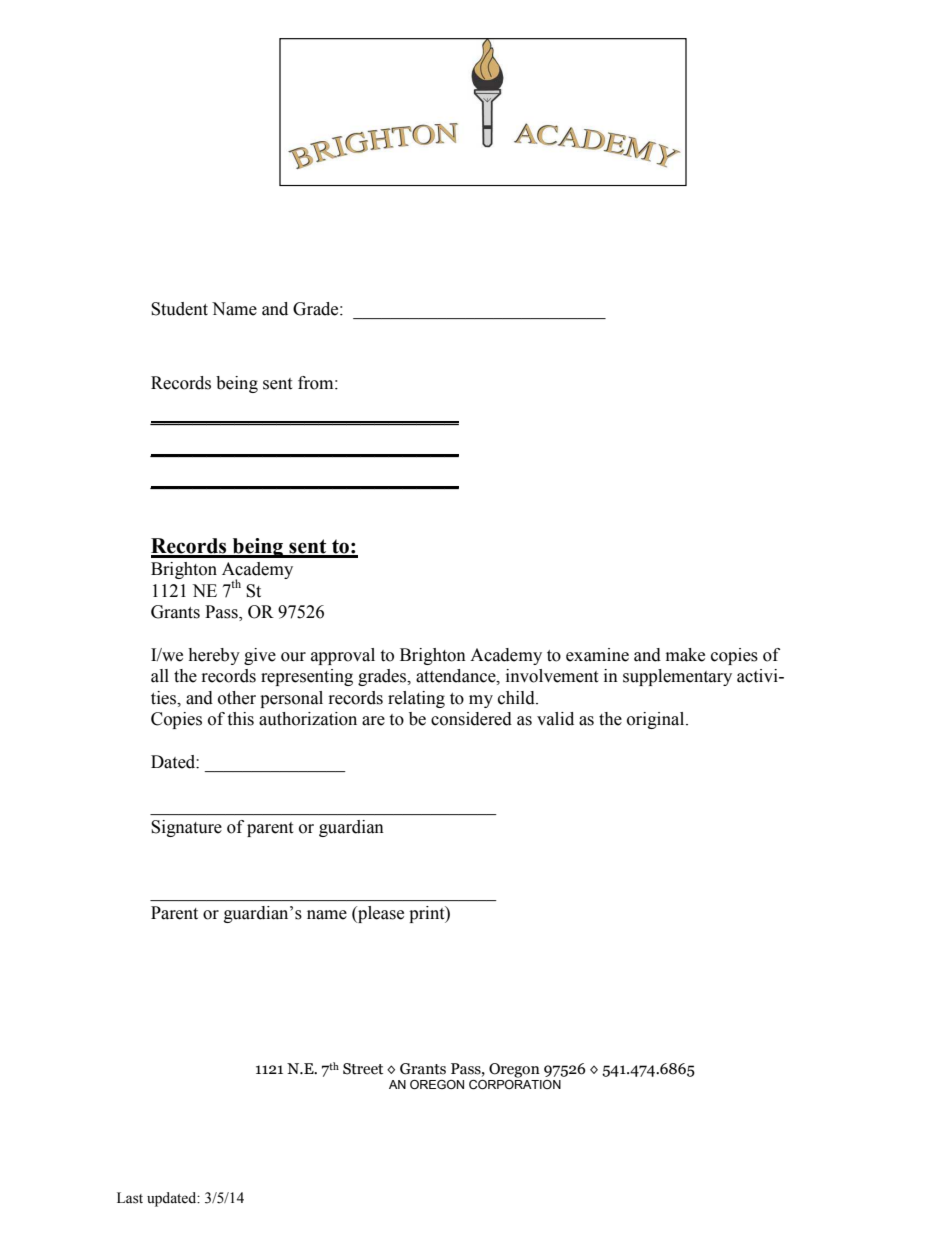 The height and width of the screenshot is (1233, 952). What do you see at coordinates (380, 914) in the screenshot?
I see `please` at bounding box center [380, 914].
